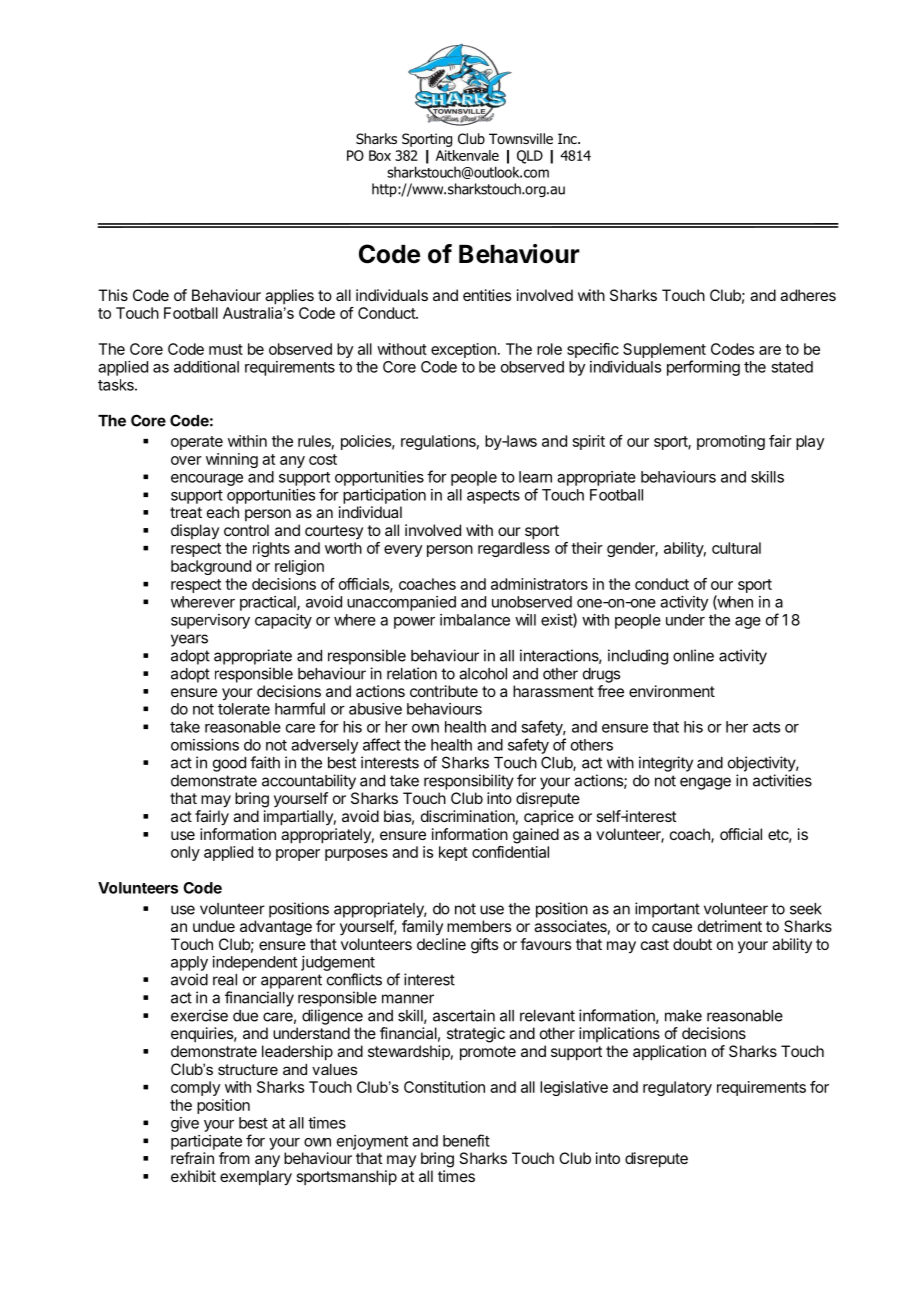 This screenshot has height=1308, width=924. Describe the element at coordinates (453, 853) in the screenshot. I see `kept` at that location.
